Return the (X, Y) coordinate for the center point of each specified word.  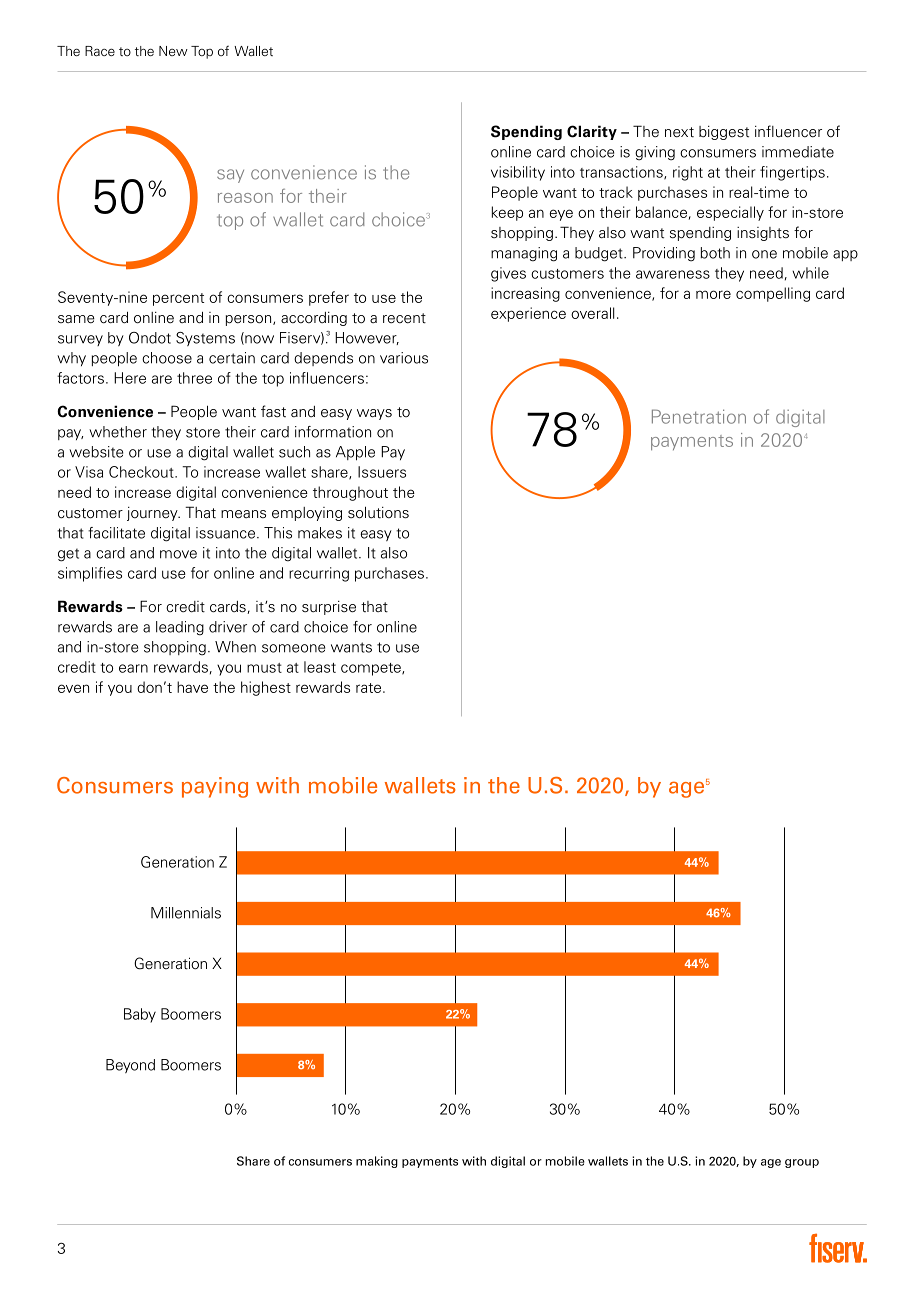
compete (372, 669)
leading (180, 628)
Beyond (130, 1066)
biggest (724, 133)
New (173, 51)
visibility (518, 173)
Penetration (699, 416)
